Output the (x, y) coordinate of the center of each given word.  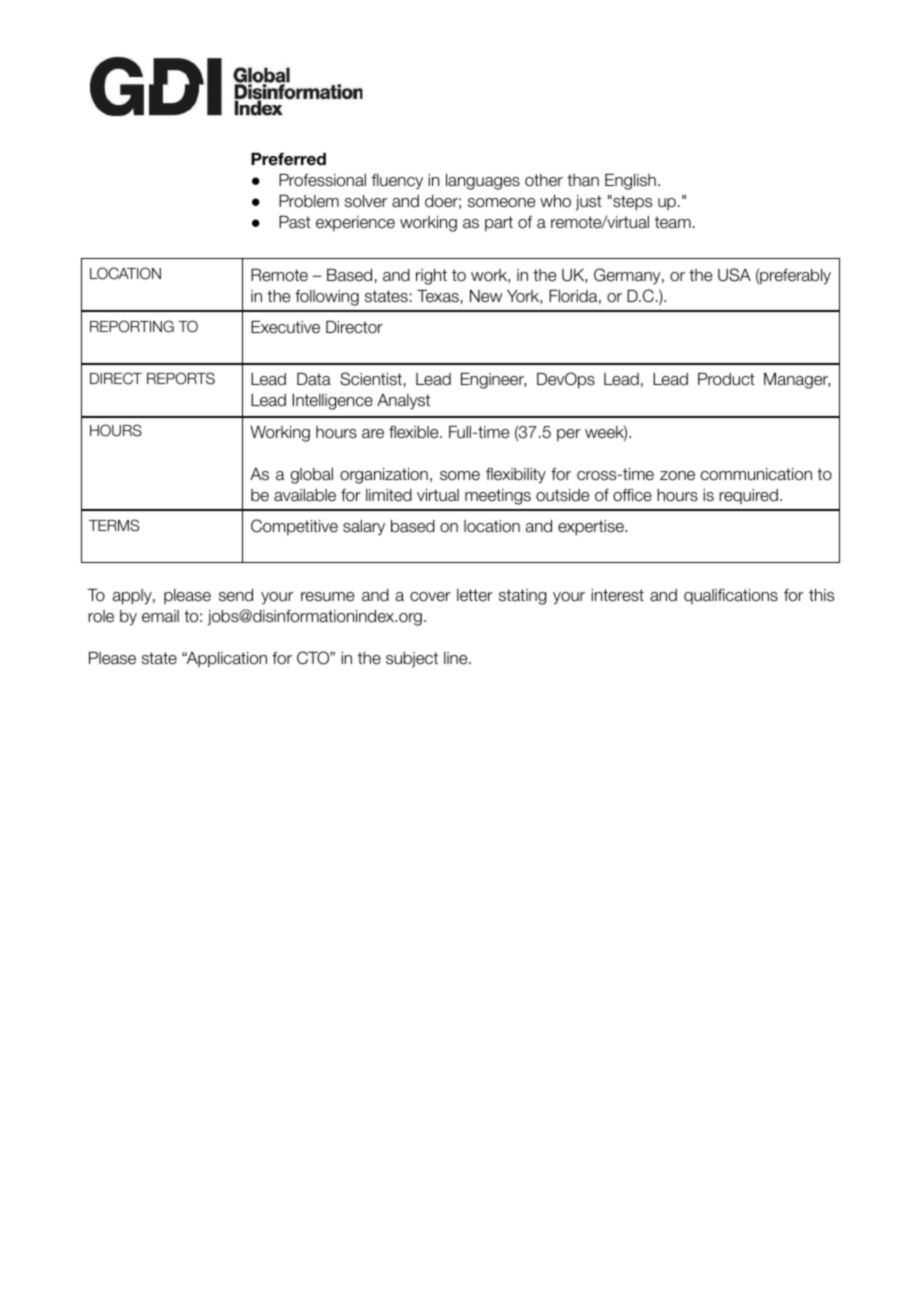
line (457, 658)
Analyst (403, 402)
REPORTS (181, 378)
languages (483, 182)
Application (226, 660)
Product (726, 379)
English (630, 182)
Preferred (288, 159)
